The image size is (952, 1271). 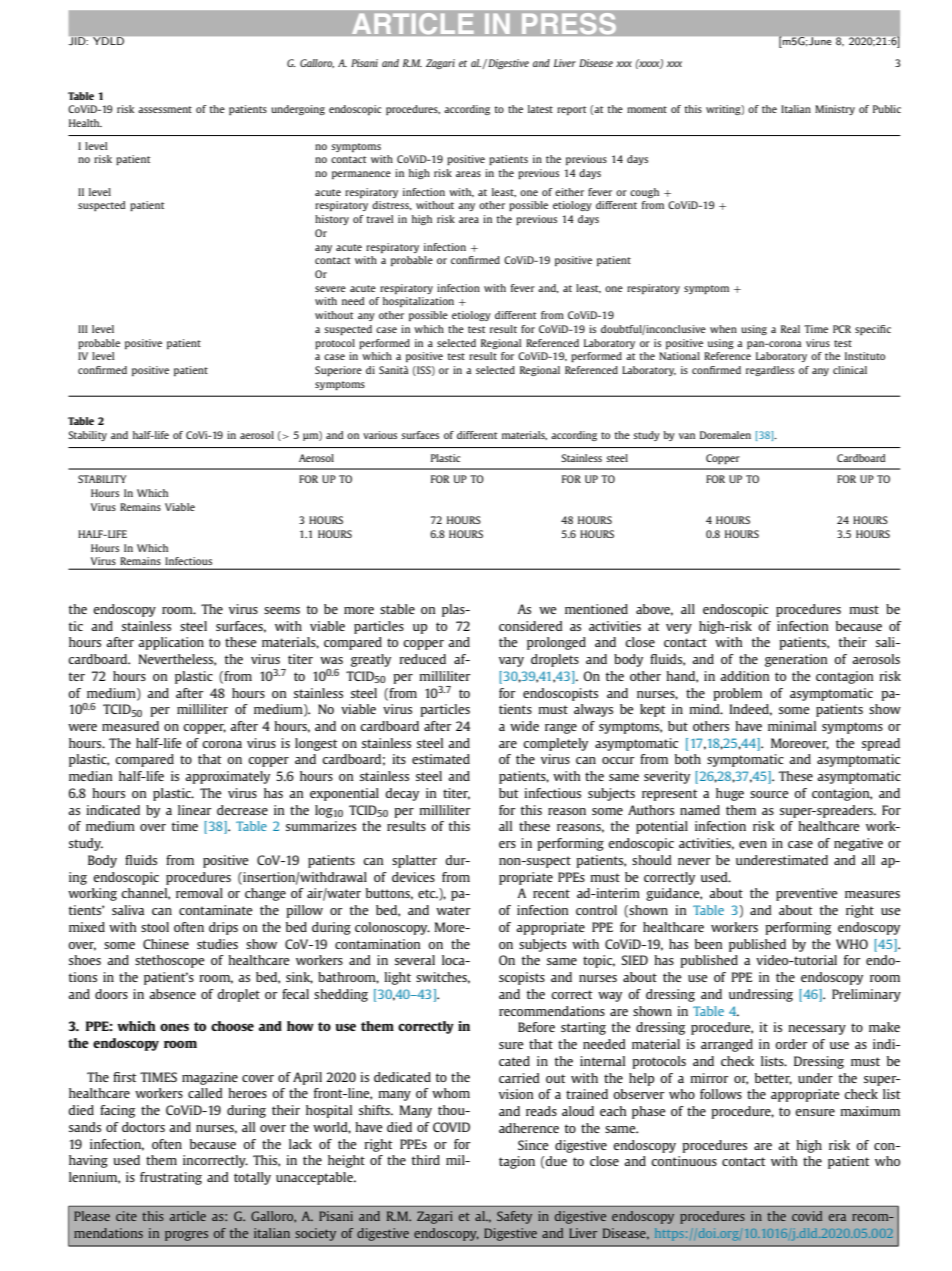 What do you see at coordinates (835, 110) in the document?
I see `Ministry` at bounding box center [835, 110].
